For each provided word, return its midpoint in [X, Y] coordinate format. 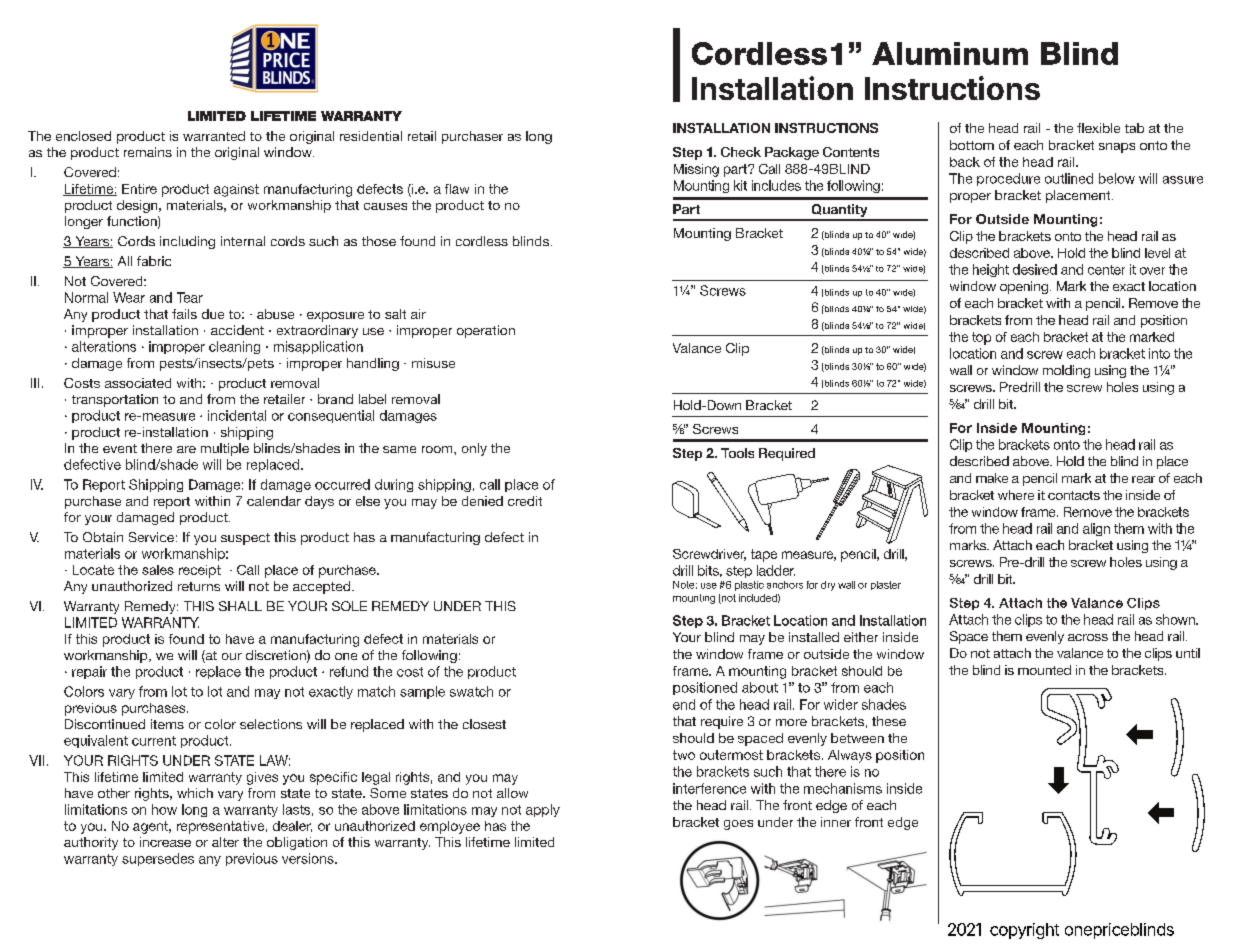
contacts [1074, 495]
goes [738, 825]
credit [525, 501]
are [186, 449]
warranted [214, 136]
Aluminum [950, 53]
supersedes [158, 859]
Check [741, 152]
